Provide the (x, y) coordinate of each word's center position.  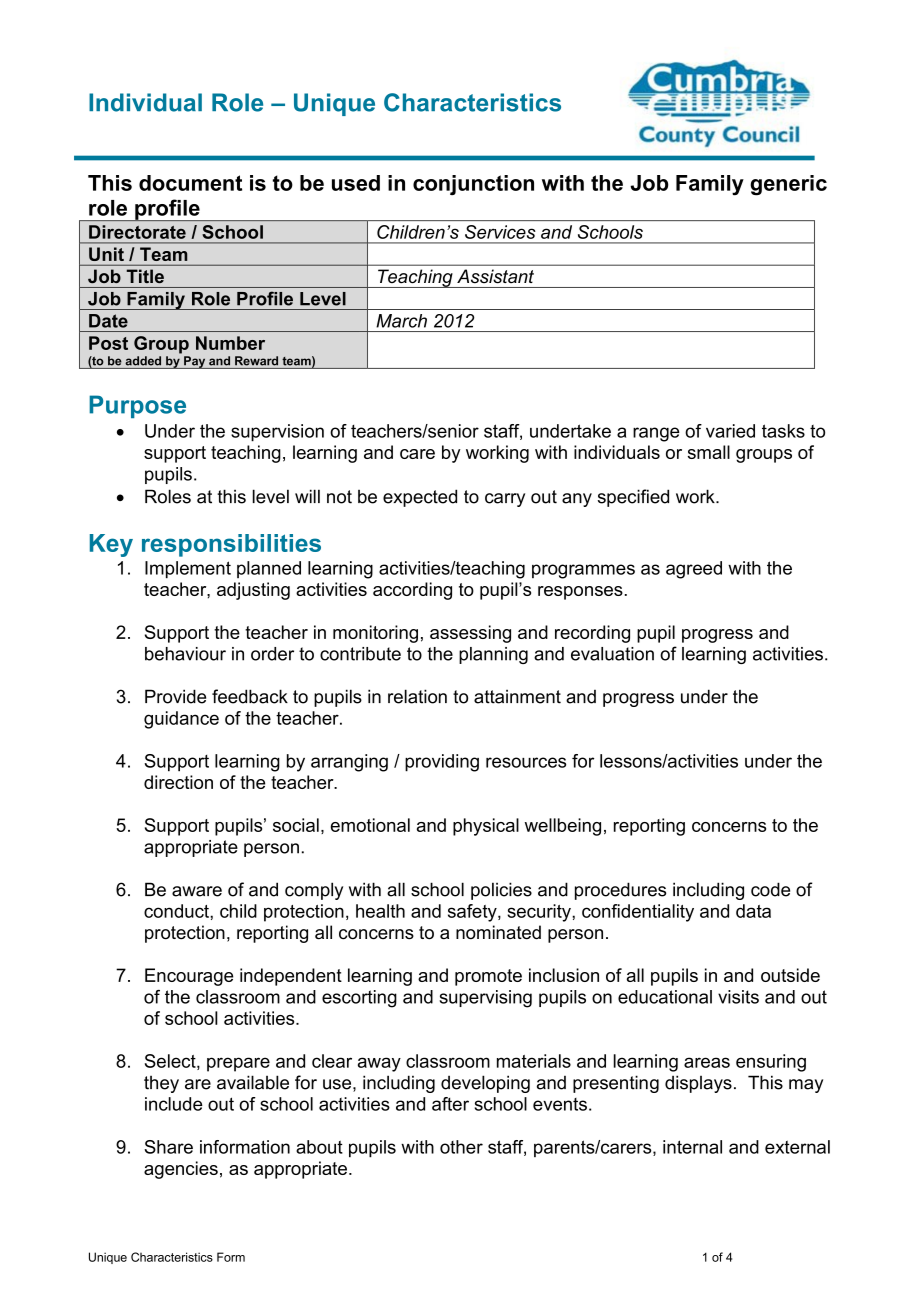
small (709, 452)
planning (493, 655)
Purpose (137, 406)
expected (420, 498)
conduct (177, 911)
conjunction (473, 185)
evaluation (612, 654)
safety (473, 913)
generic (788, 185)
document (190, 183)
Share (168, 1147)
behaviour (185, 654)
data (753, 911)
